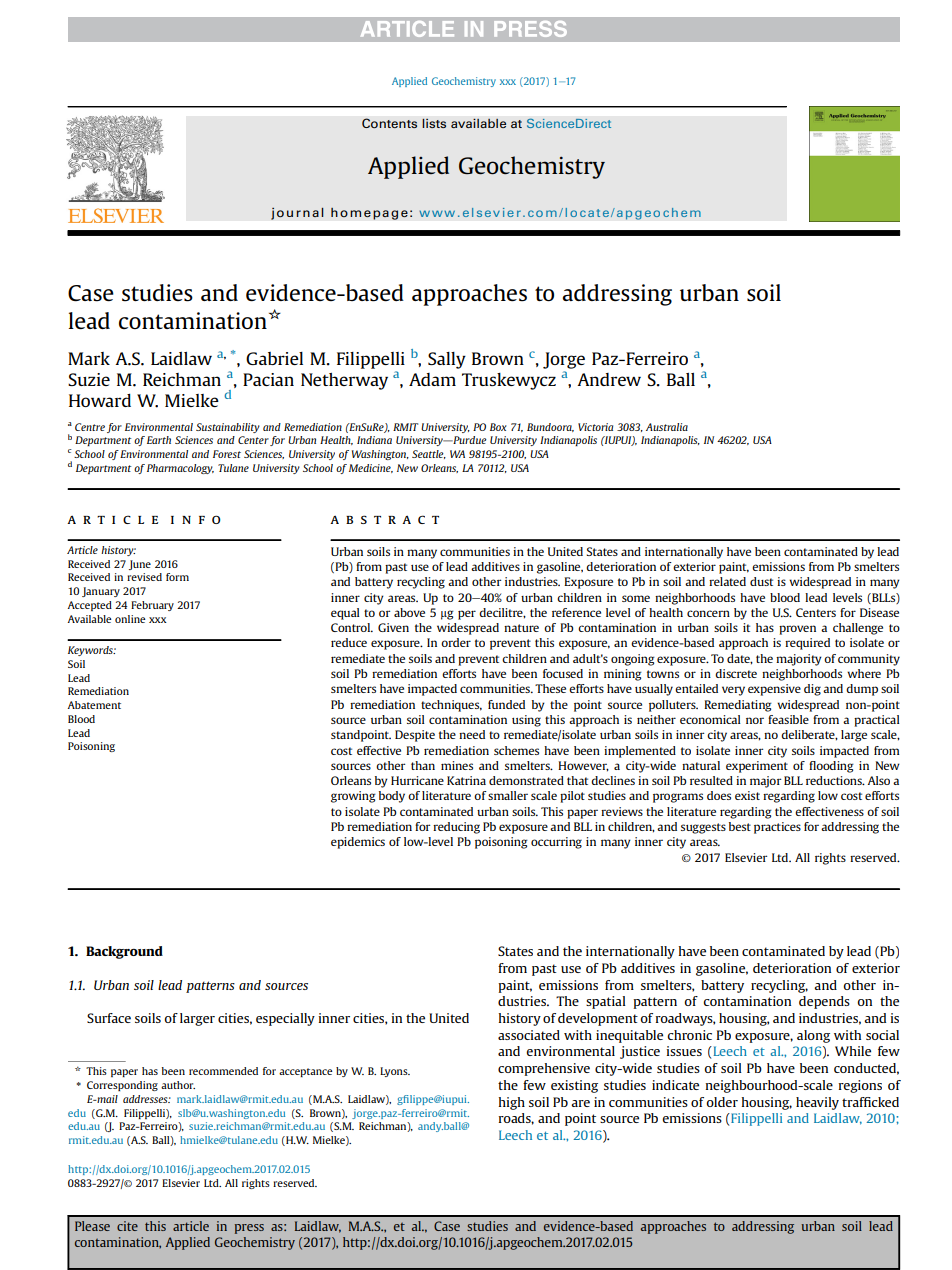 Image resolution: width=952 pixels, height=1270 pixels. What do you see at coordinates (466, 780) in the screenshot?
I see `Katrina` at bounding box center [466, 780].
